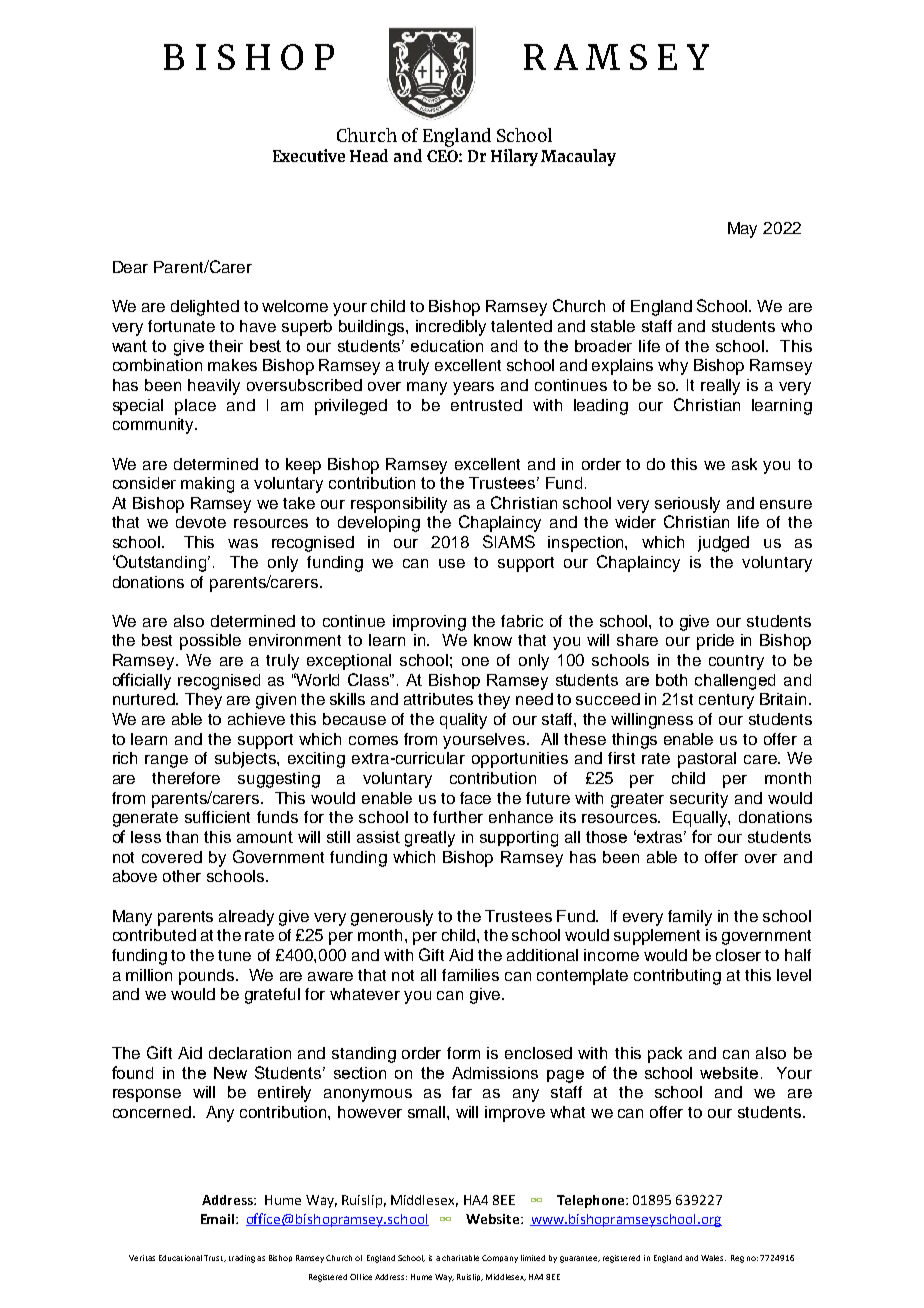 Image resolution: width=924 pixels, height=1308 pixels. I want to click on Executive, so click(309, 155).
